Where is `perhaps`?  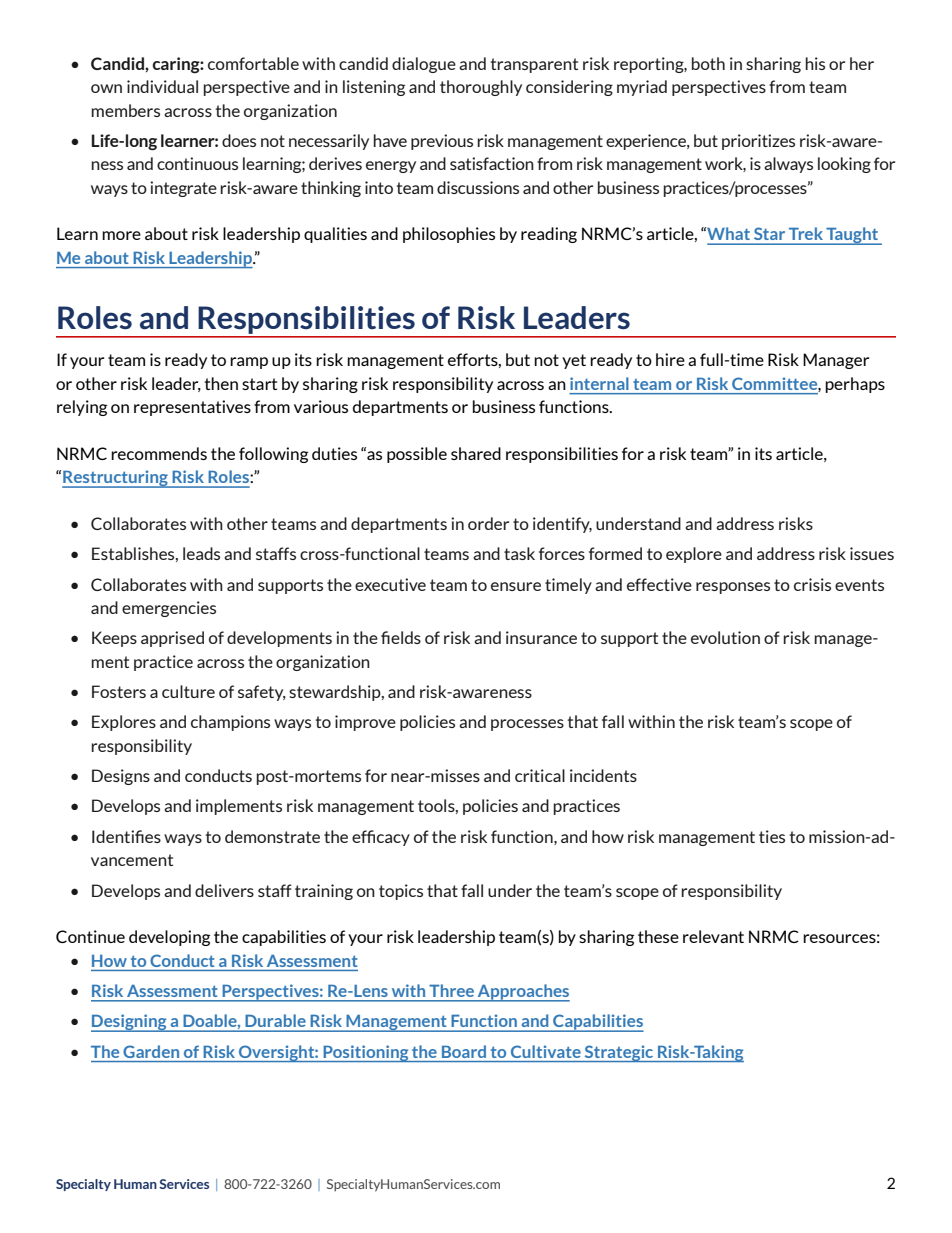
perhaps is located at coordinates (855, 385).
